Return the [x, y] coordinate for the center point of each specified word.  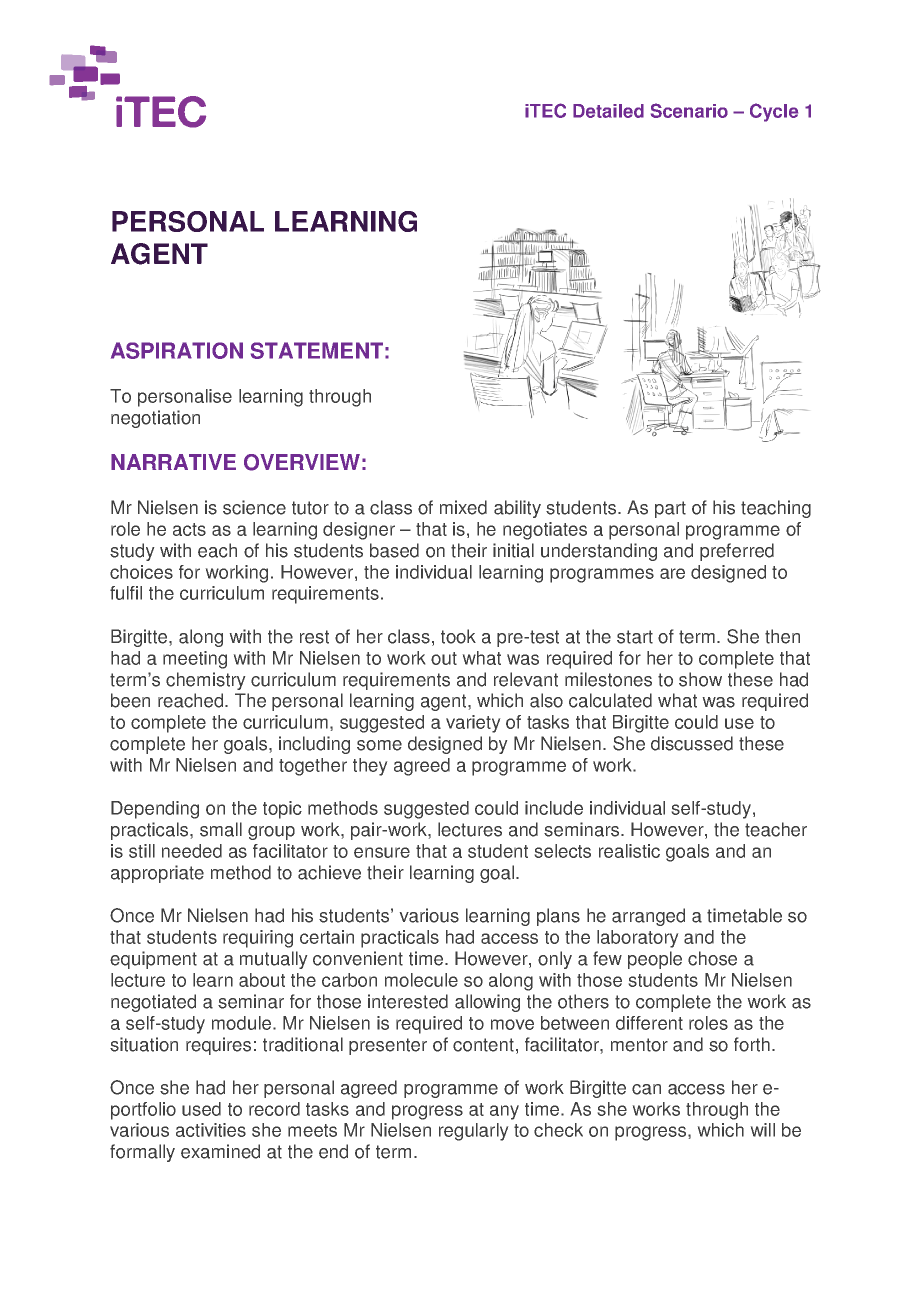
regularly [473, 1132]
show [700, 679]
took [458, 636]
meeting [195, 660]
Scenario [689, 110]
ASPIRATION [177, 350]
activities [211, 1130]
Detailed [608, 111]
